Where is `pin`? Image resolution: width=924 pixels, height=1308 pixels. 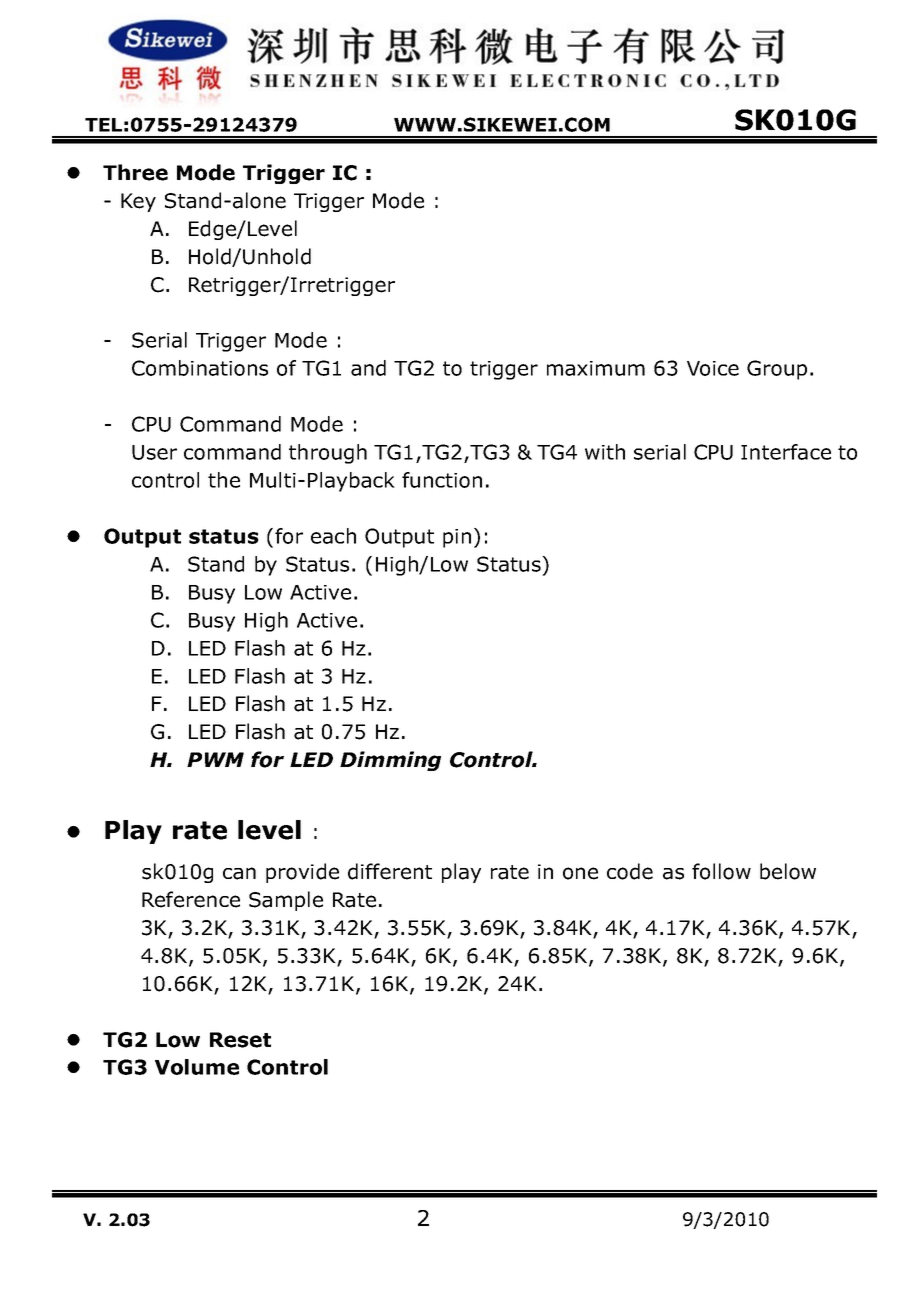 pin is located at coordinates (457, 538).
